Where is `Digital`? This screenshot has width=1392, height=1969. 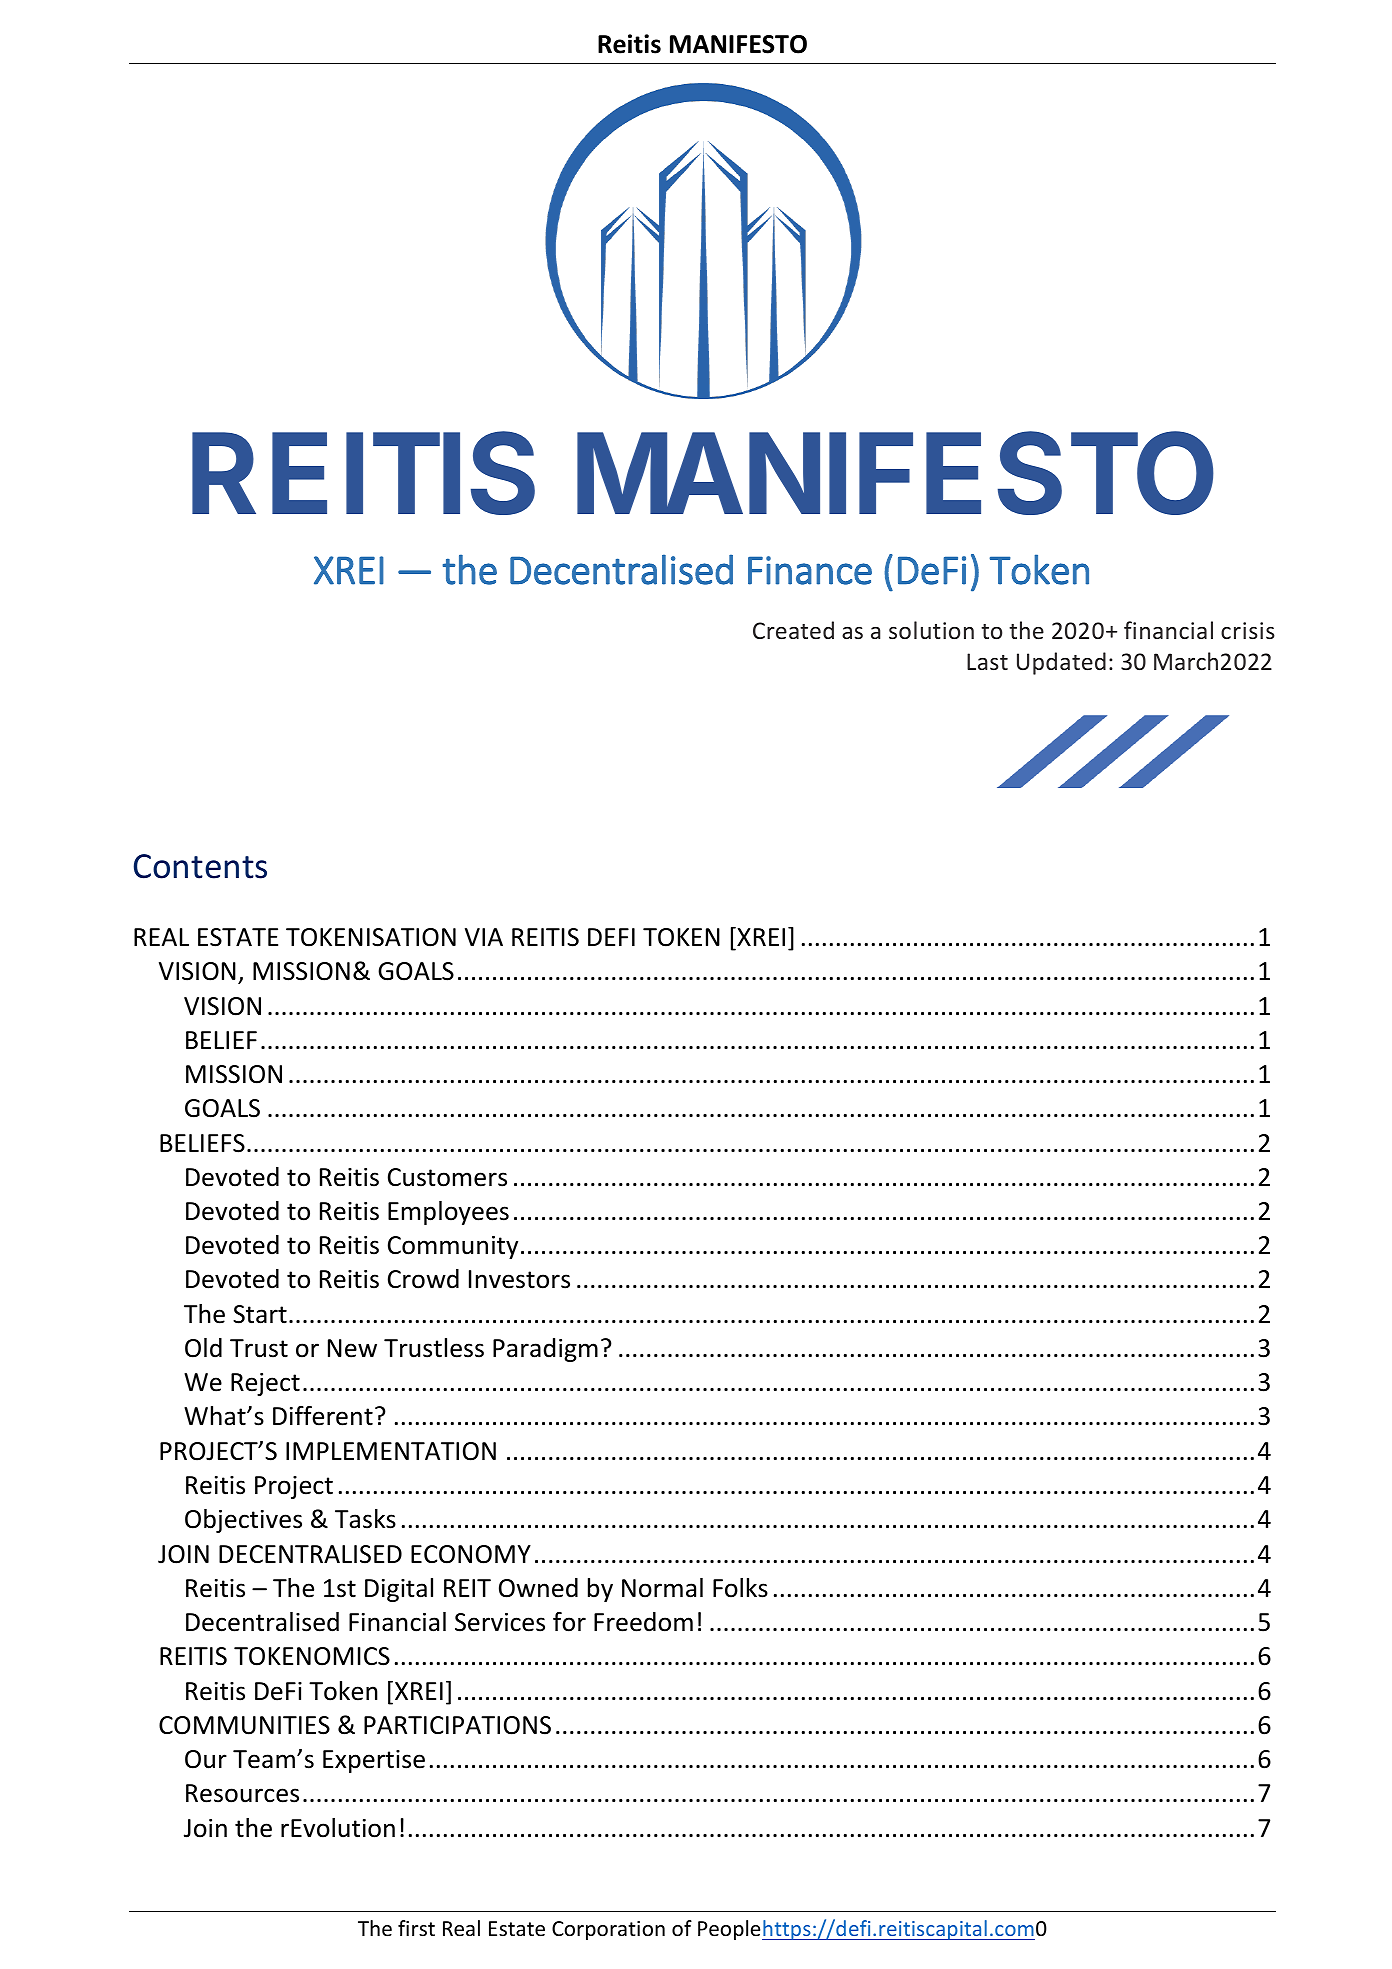 Digital is located at coordinates (399, 1590).
